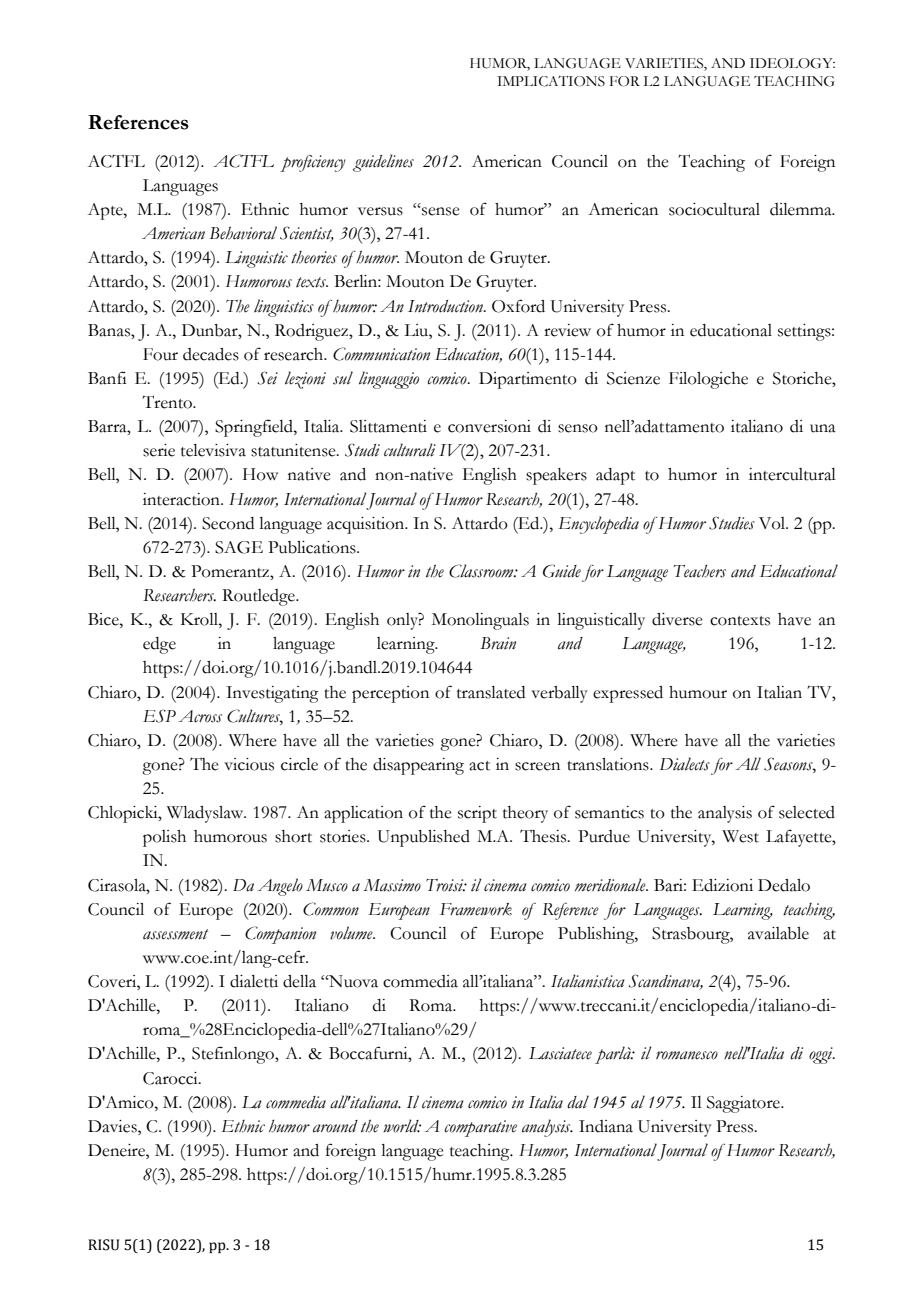 The height and width of the screenshot is (1308, 924). Describe the element at coordinates (714, 209) in the screenshot. I see `sociocultural` at that location.
